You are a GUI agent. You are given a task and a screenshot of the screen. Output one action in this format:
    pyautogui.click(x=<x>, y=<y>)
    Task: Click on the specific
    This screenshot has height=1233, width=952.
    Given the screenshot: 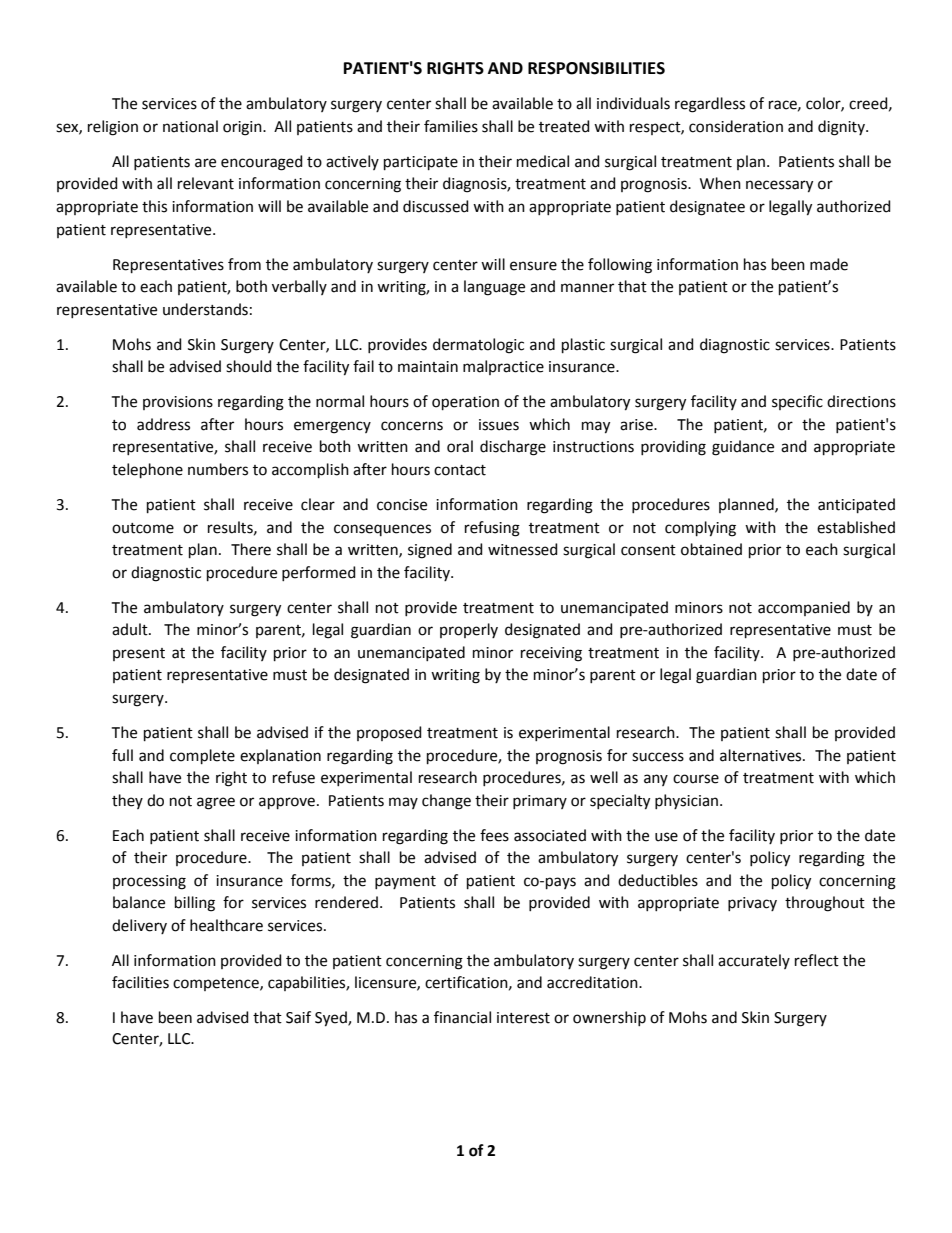 What is the action you would take?
    pyautogui.click(x=797, y=402)
